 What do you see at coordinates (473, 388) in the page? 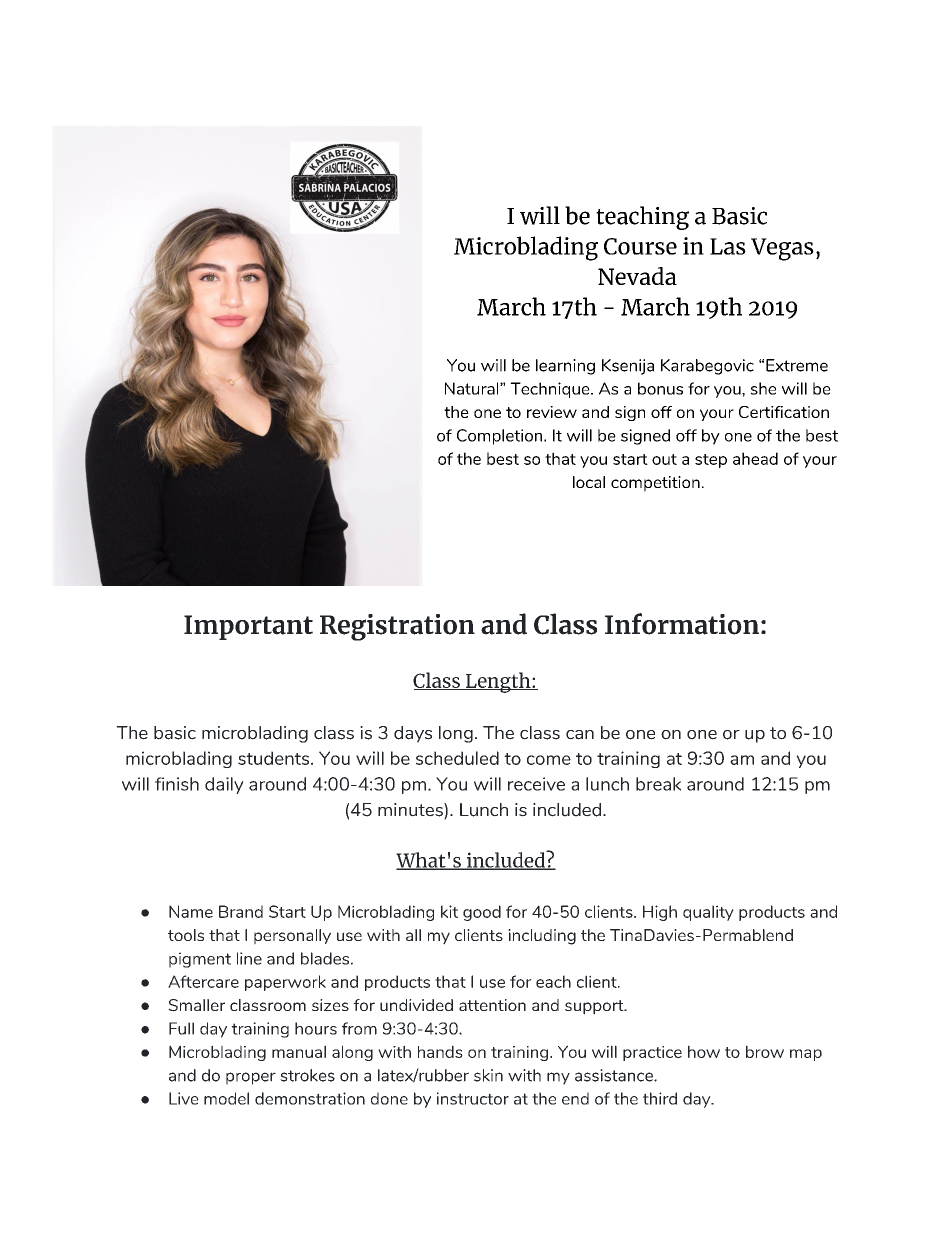
I see `Natural` at bounding box center [473, 388].
